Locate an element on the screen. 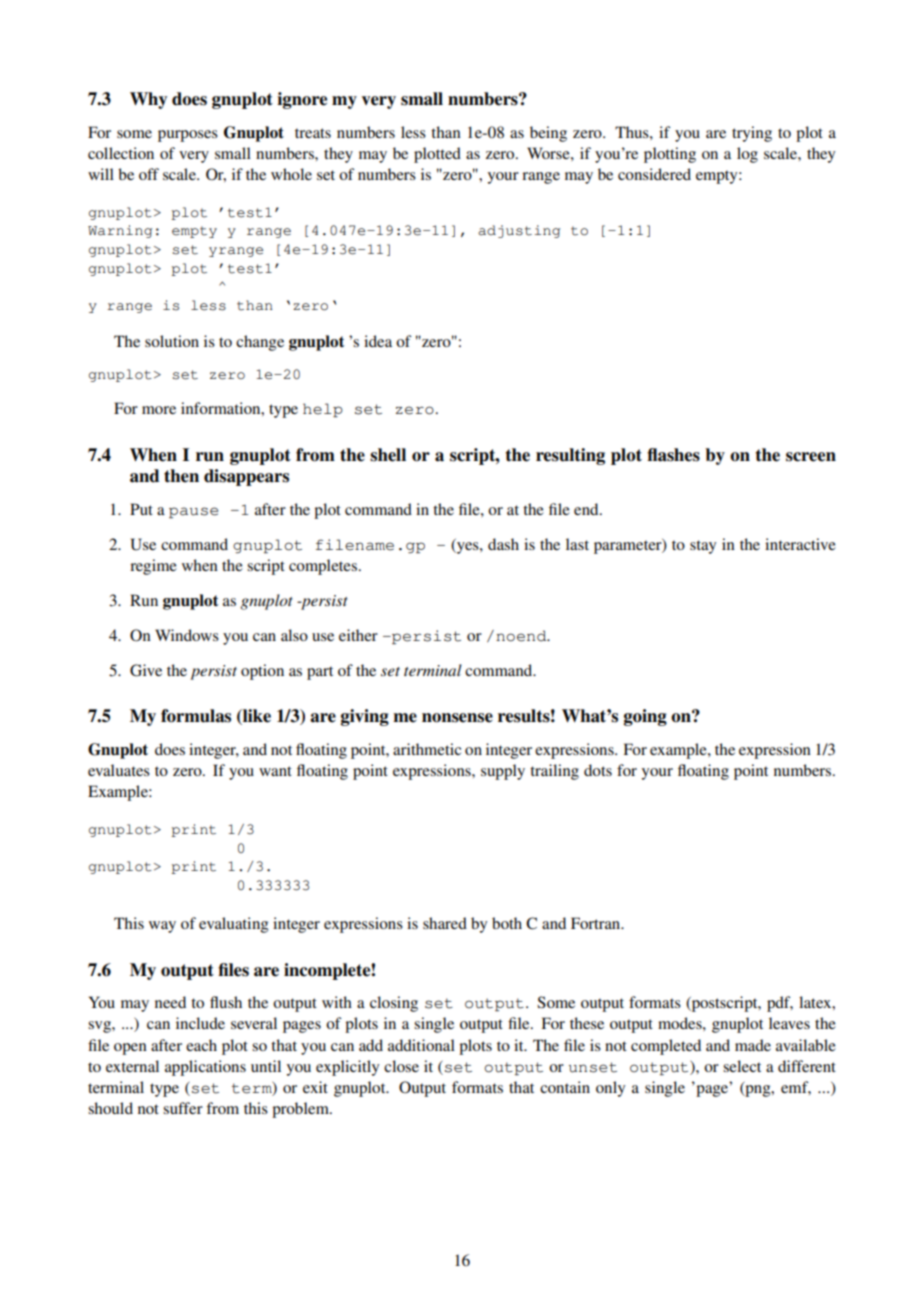 The height and width of the screenshot is (1308, 924). dash is located at coordinates (503, 544).
